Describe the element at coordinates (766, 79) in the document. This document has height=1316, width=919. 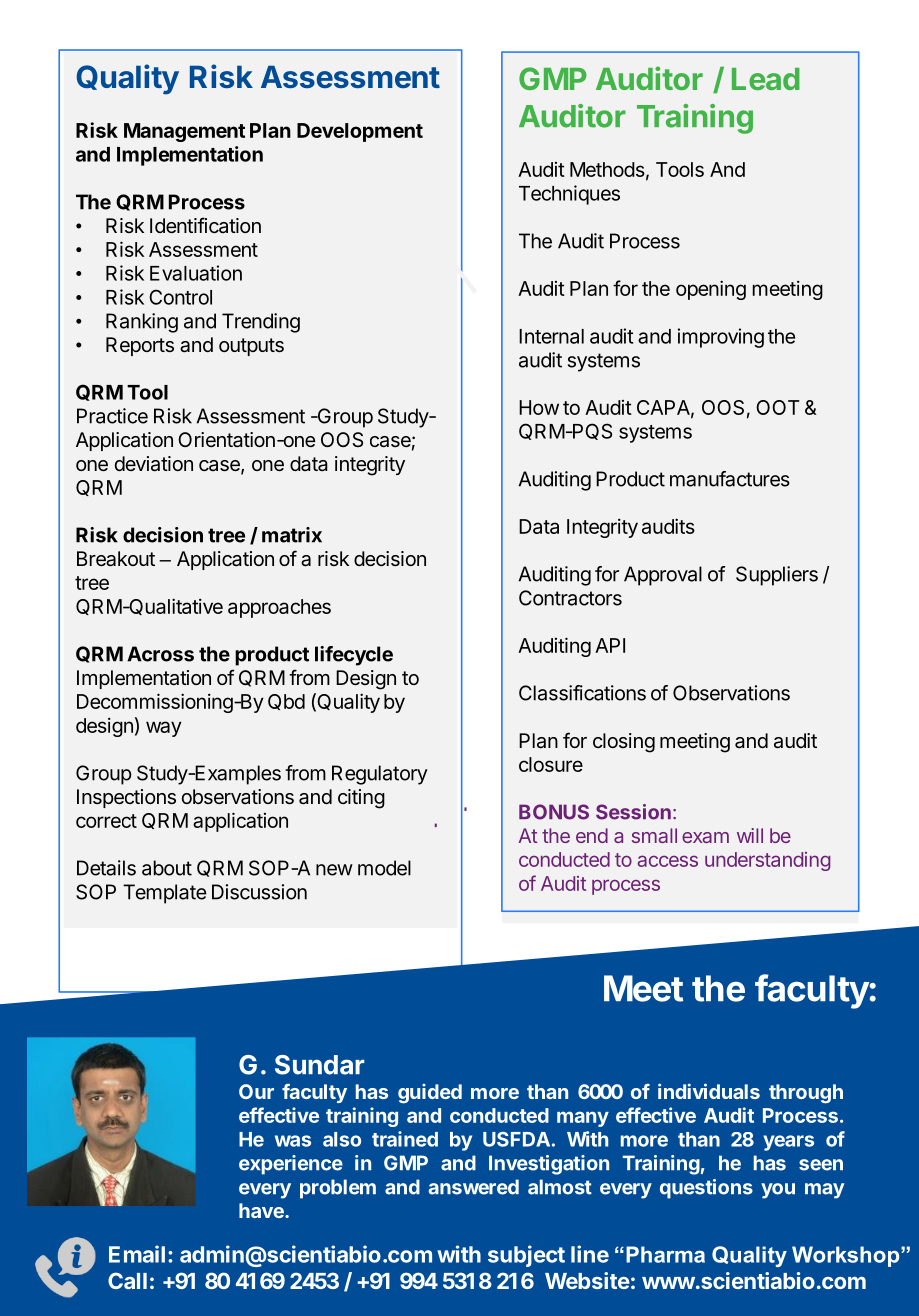
I see `Lead` at that location.
